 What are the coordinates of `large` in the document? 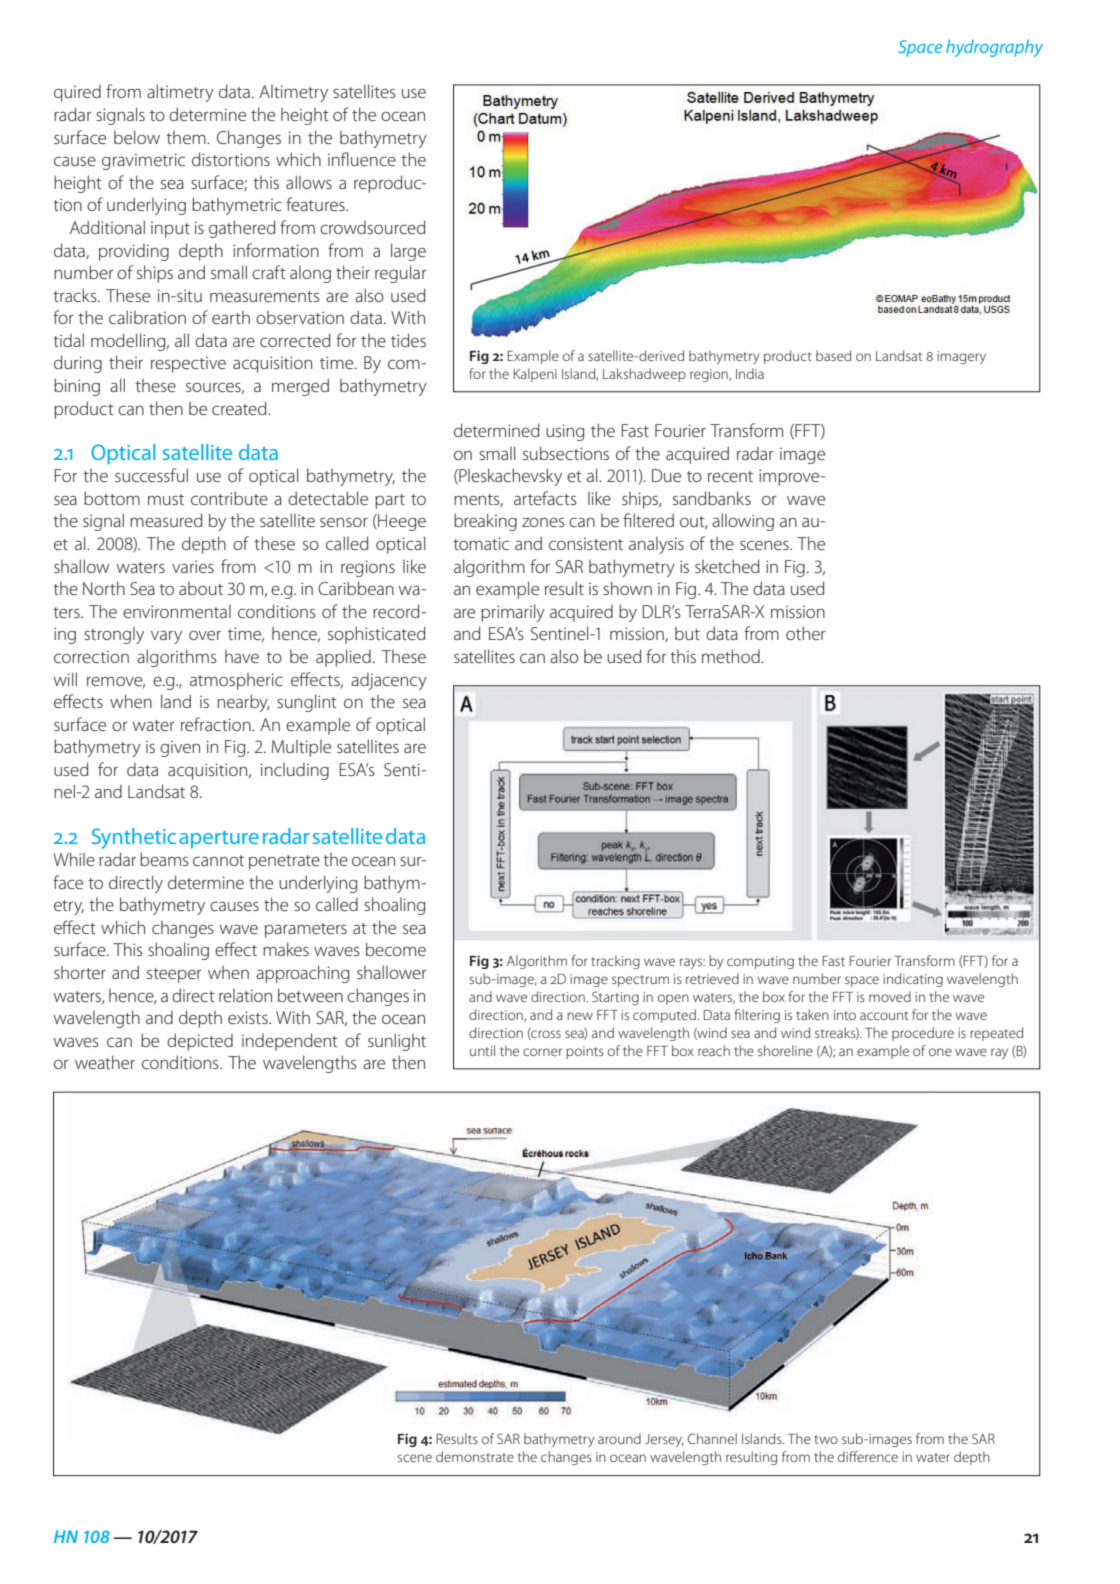 It's located at (408, 252).
